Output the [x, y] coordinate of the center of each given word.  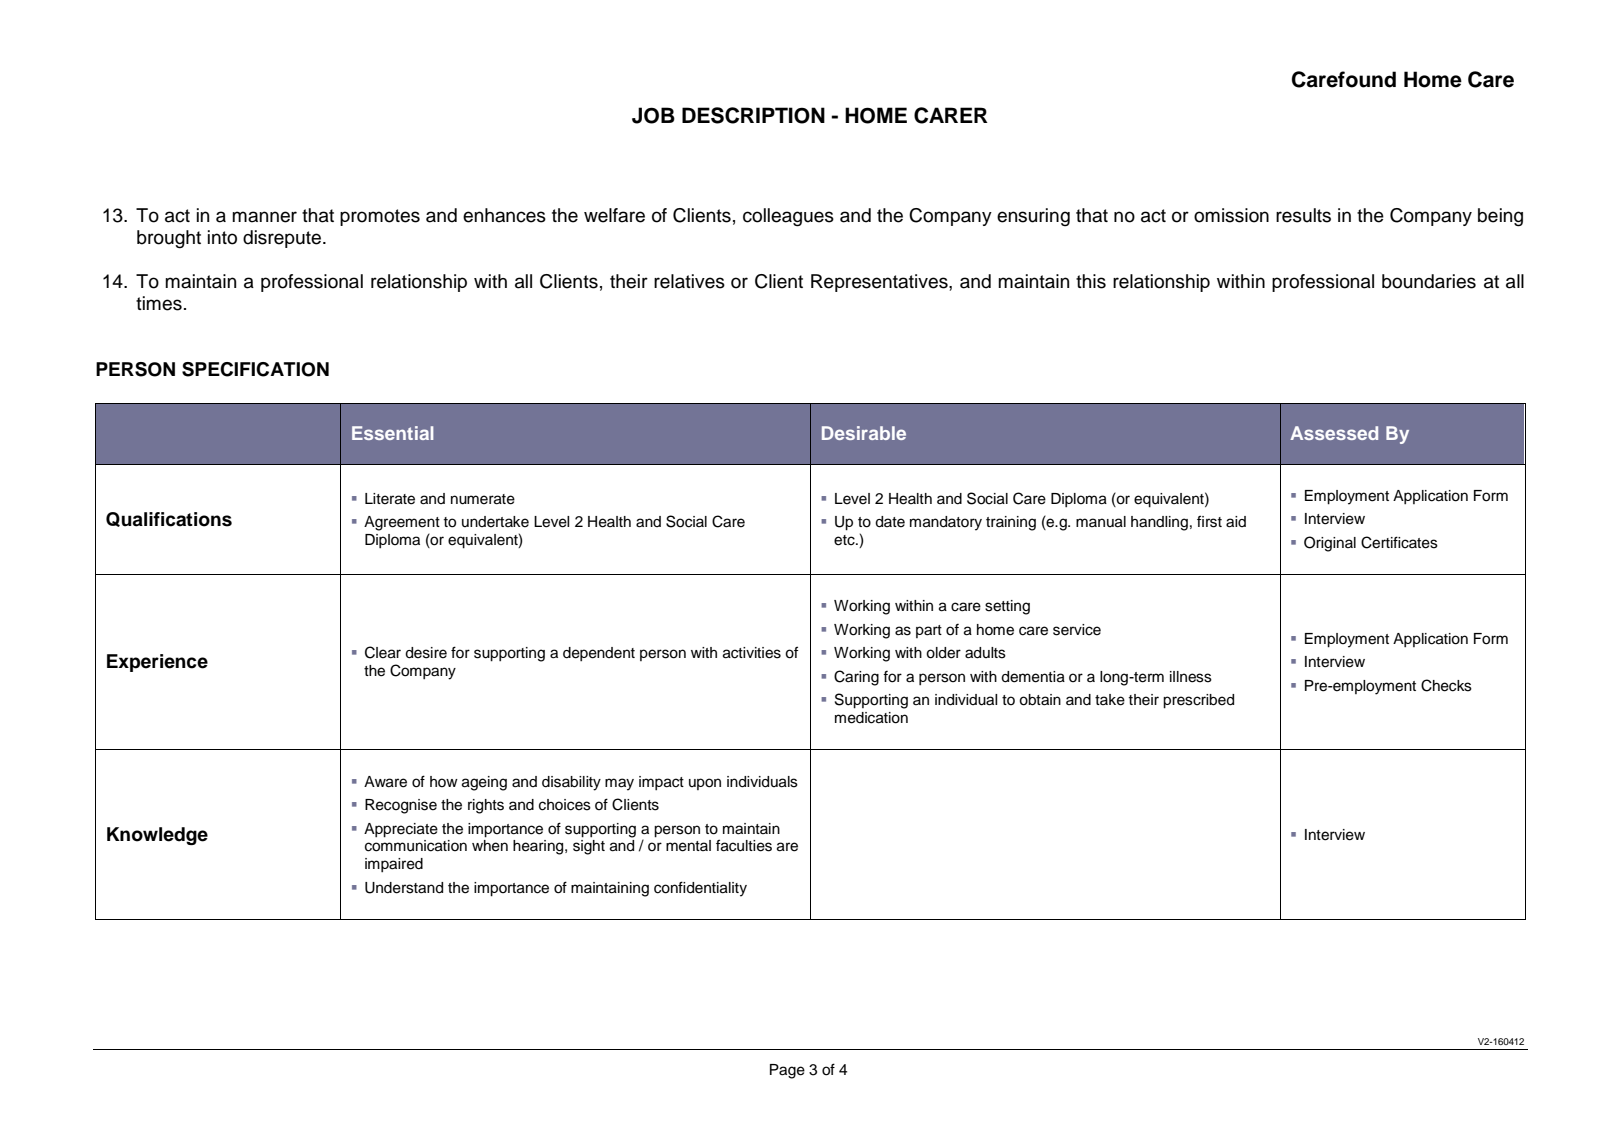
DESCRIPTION [753, 115]
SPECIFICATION [255, 369]
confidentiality [700, 889]
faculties [744, 845]
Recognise [401, 806]
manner [264, 217]
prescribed [1198, 701]
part [929, 631]
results [1303, 215]
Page [787, 1071]
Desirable [864, 433]
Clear [383, 652]
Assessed [1334, 433]
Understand [404, 888]
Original [1330, 544]
